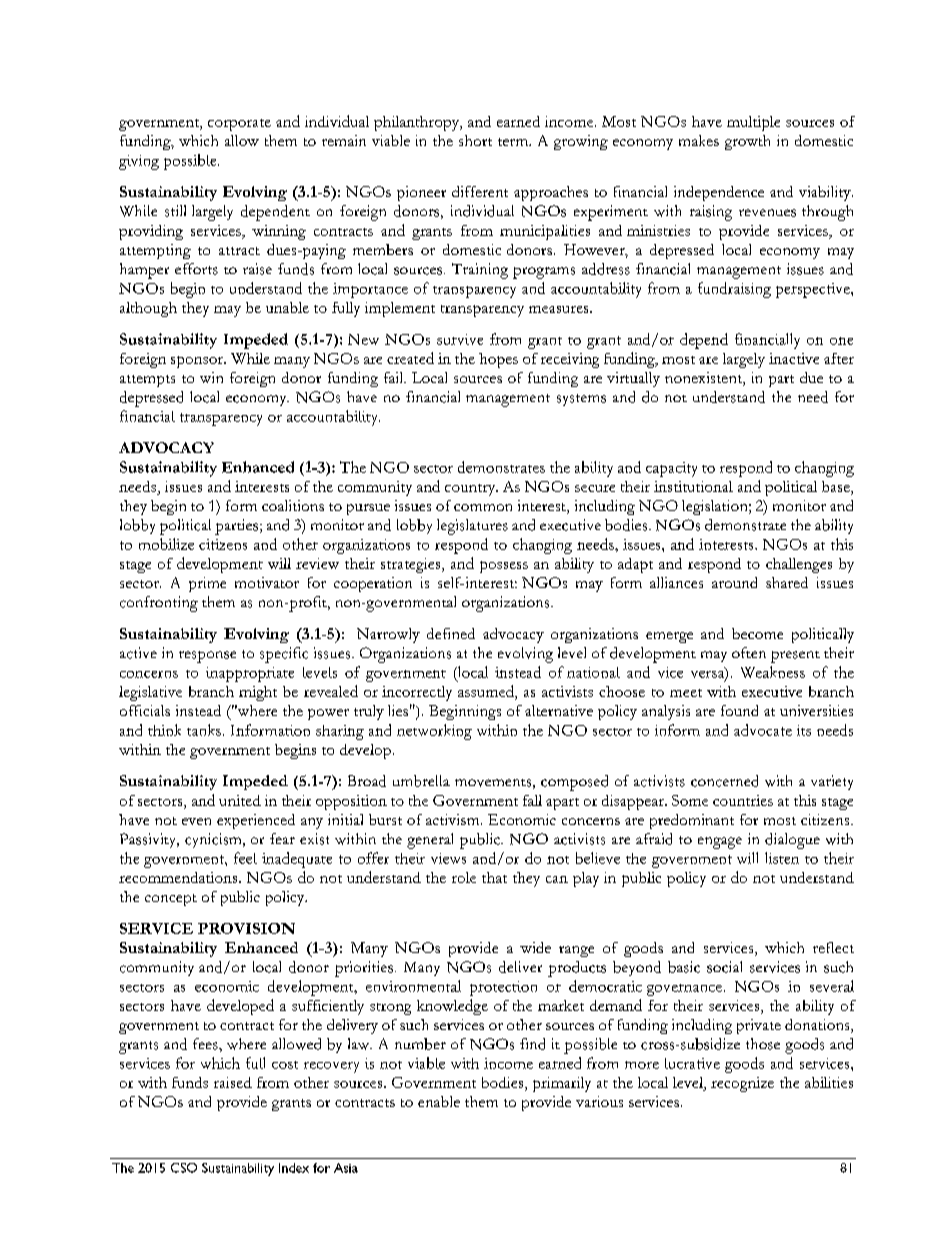  What do you see at coordinates (747, 142) in the screenshot?
I see `growth` at bounding box center [747, 142].
